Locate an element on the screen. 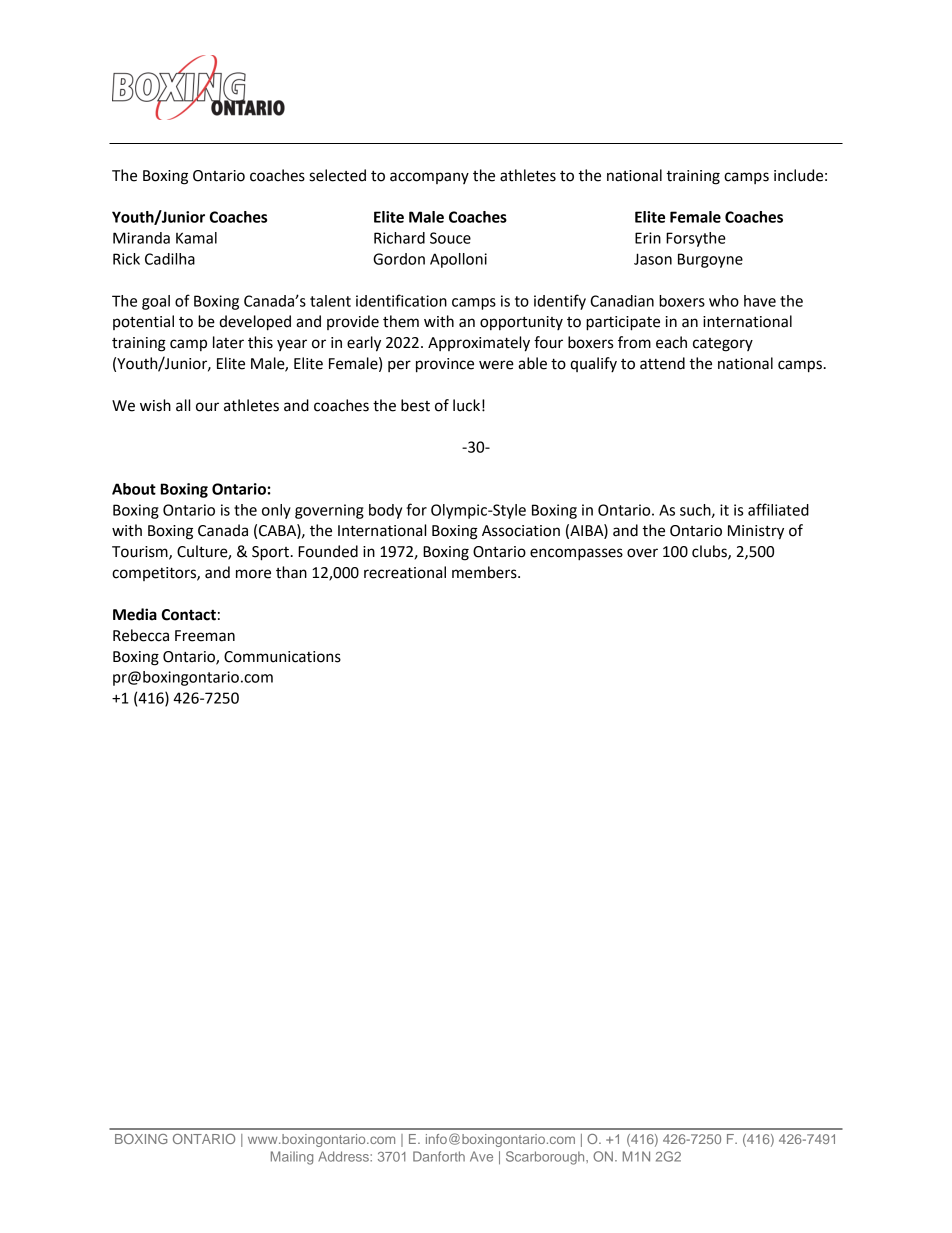  Danforth is located at coordinates (439, 1156).
